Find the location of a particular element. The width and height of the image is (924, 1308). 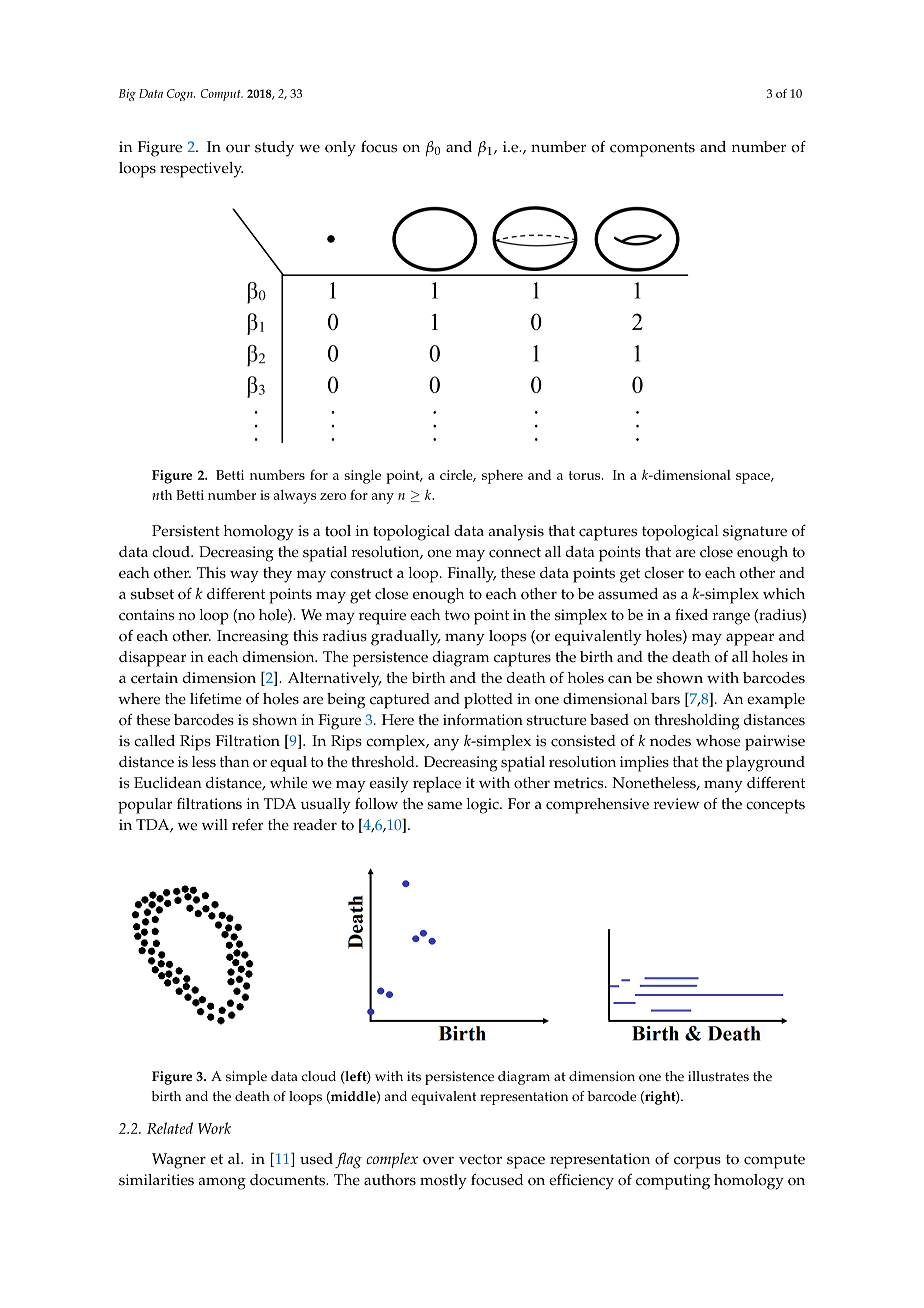

same is located at coordinates (444, 805).
